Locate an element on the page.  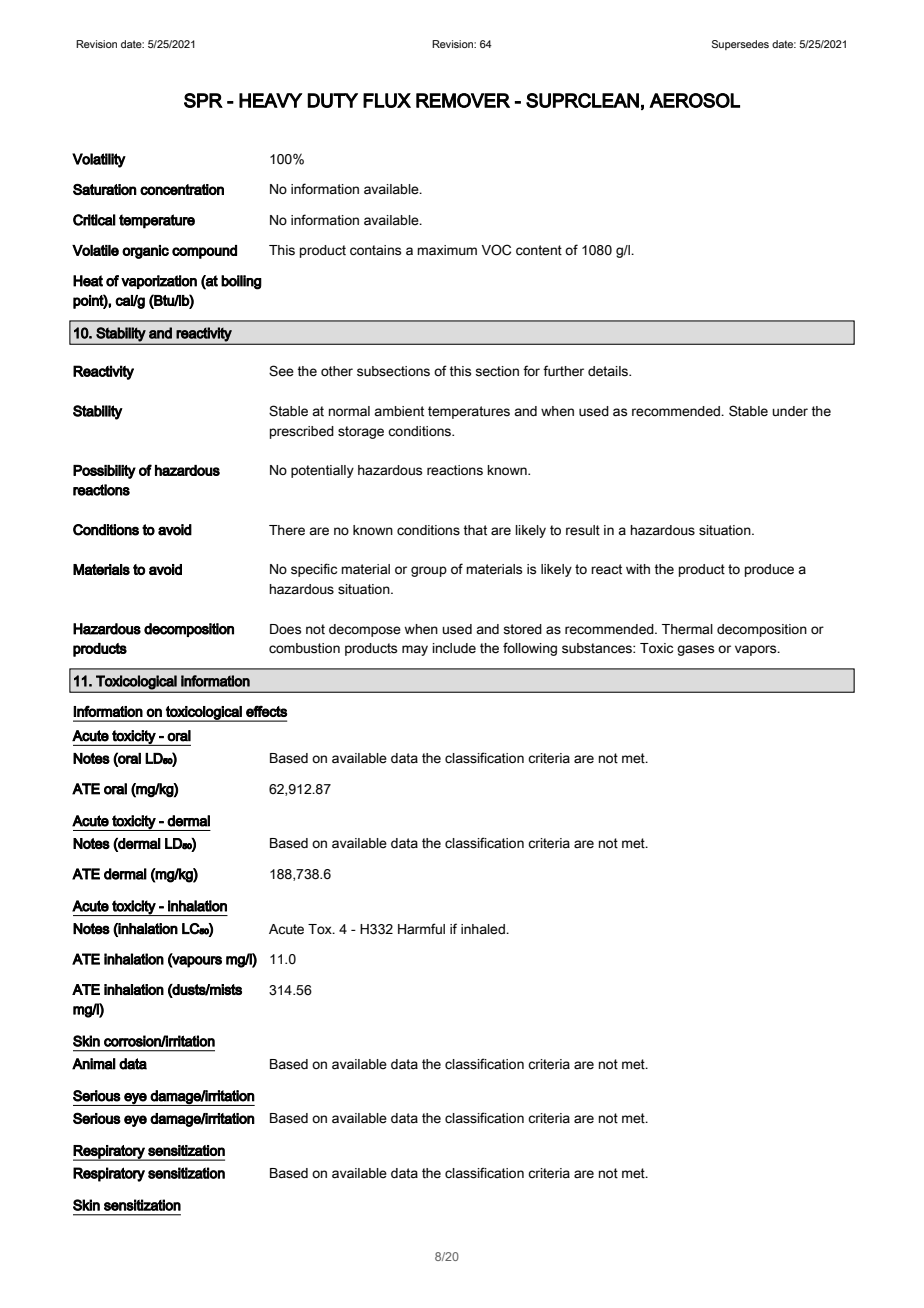
gases is located at coordinates (695, 650).
